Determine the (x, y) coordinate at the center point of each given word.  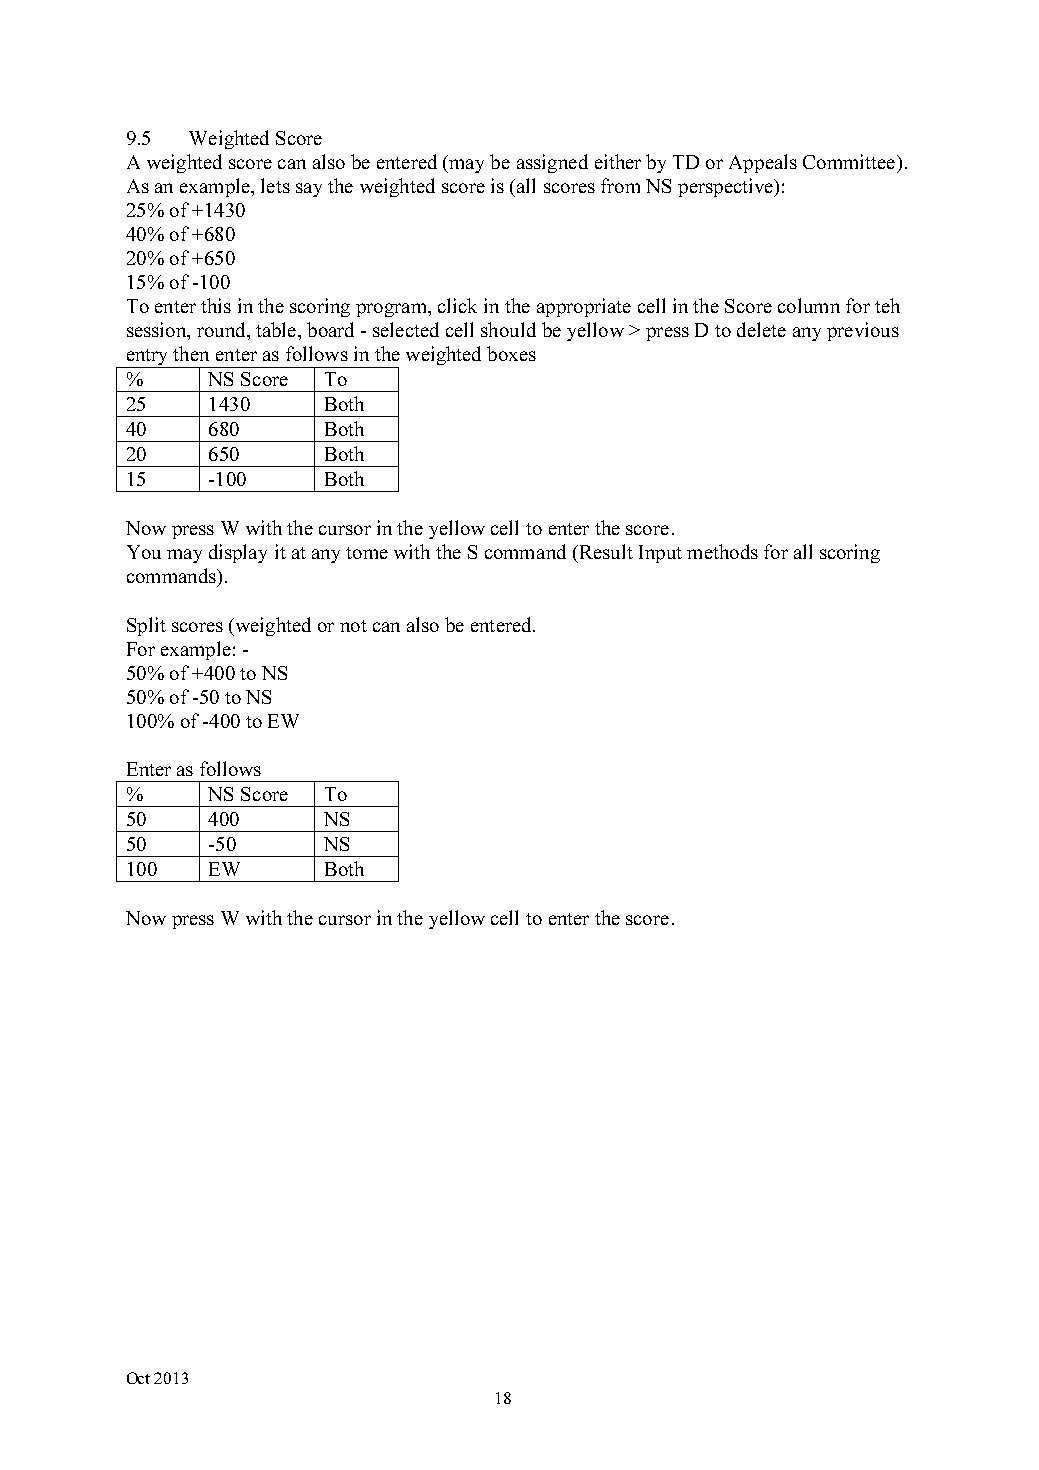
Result (605, 551)
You (144, 552)
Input (660, 554)
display (238, 553)
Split (146, 626)
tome (367, 553)
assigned (552, 163)
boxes (511, 353)
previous (863, 331)
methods (722, 551)
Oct (138, 1378)
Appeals (763, 163)
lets (275, 185)
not (353, 626)
